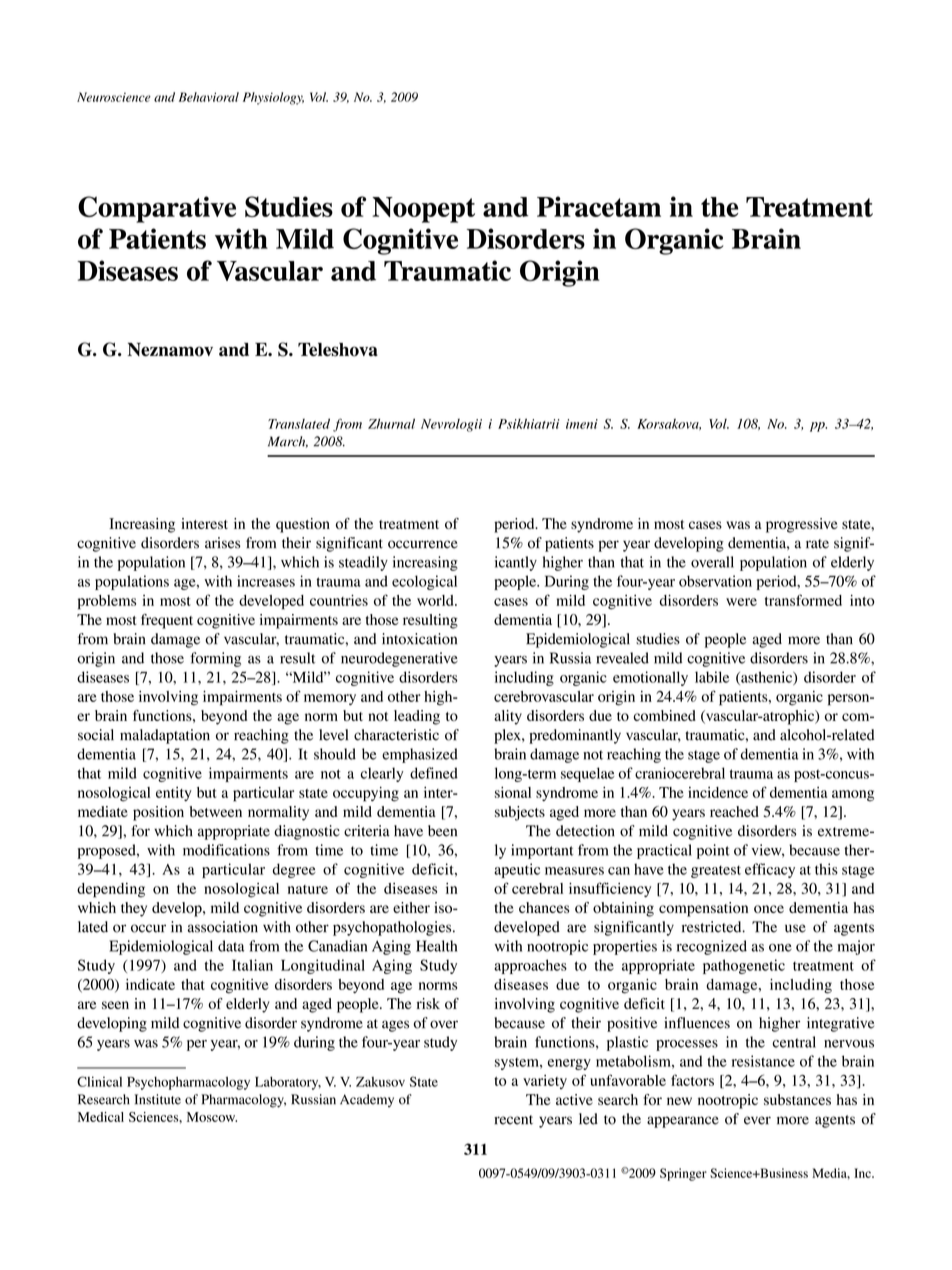 This image has width=952, height=1270. I want to click on Noopept, so click(423, 210).
